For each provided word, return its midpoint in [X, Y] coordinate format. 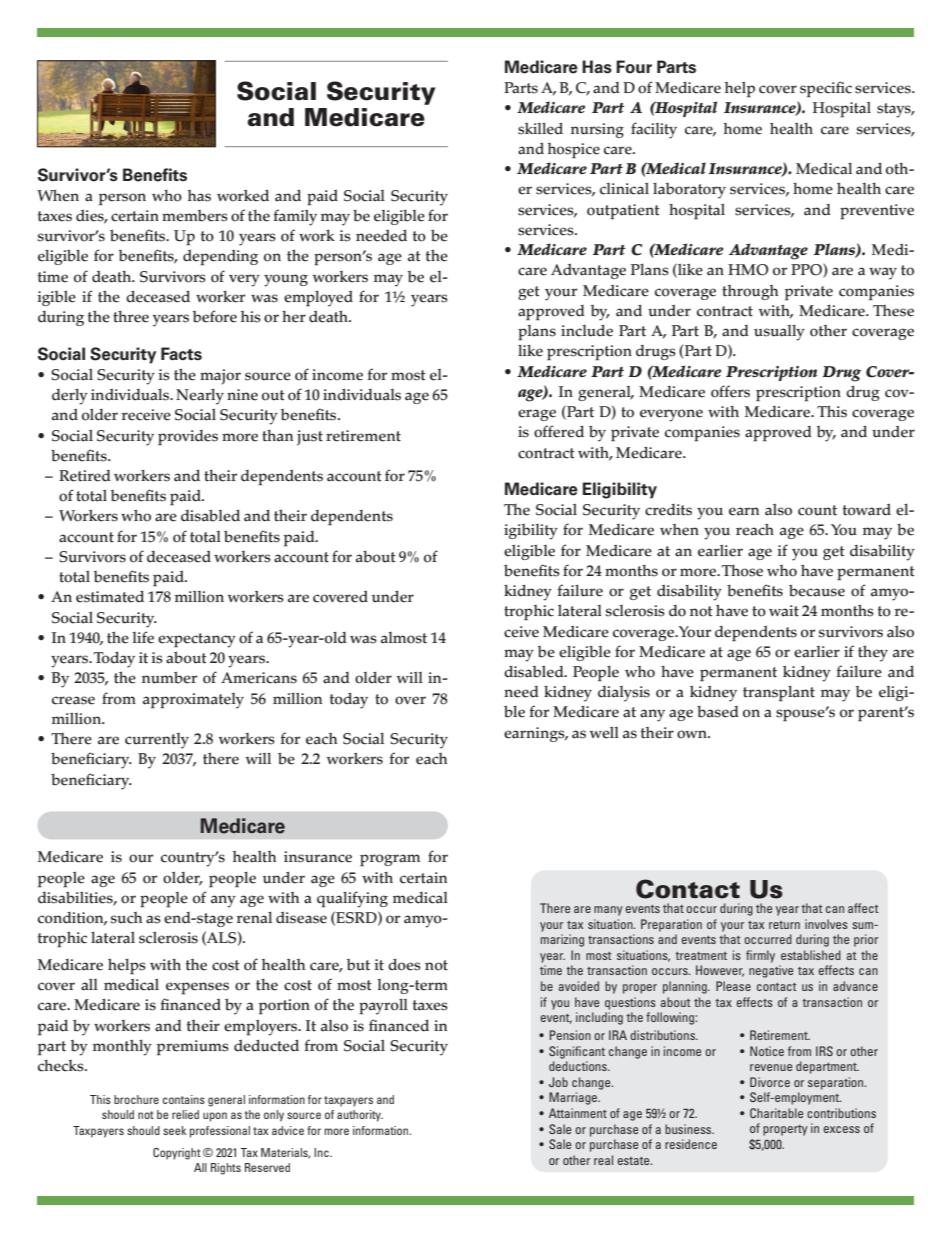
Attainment [578, 1113]
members [195, 216]
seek [175, 1130]
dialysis [624, 694]
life [143, 637]
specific [826, 89]
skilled [540, 128]
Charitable [776, 1113]
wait [784, 611]
